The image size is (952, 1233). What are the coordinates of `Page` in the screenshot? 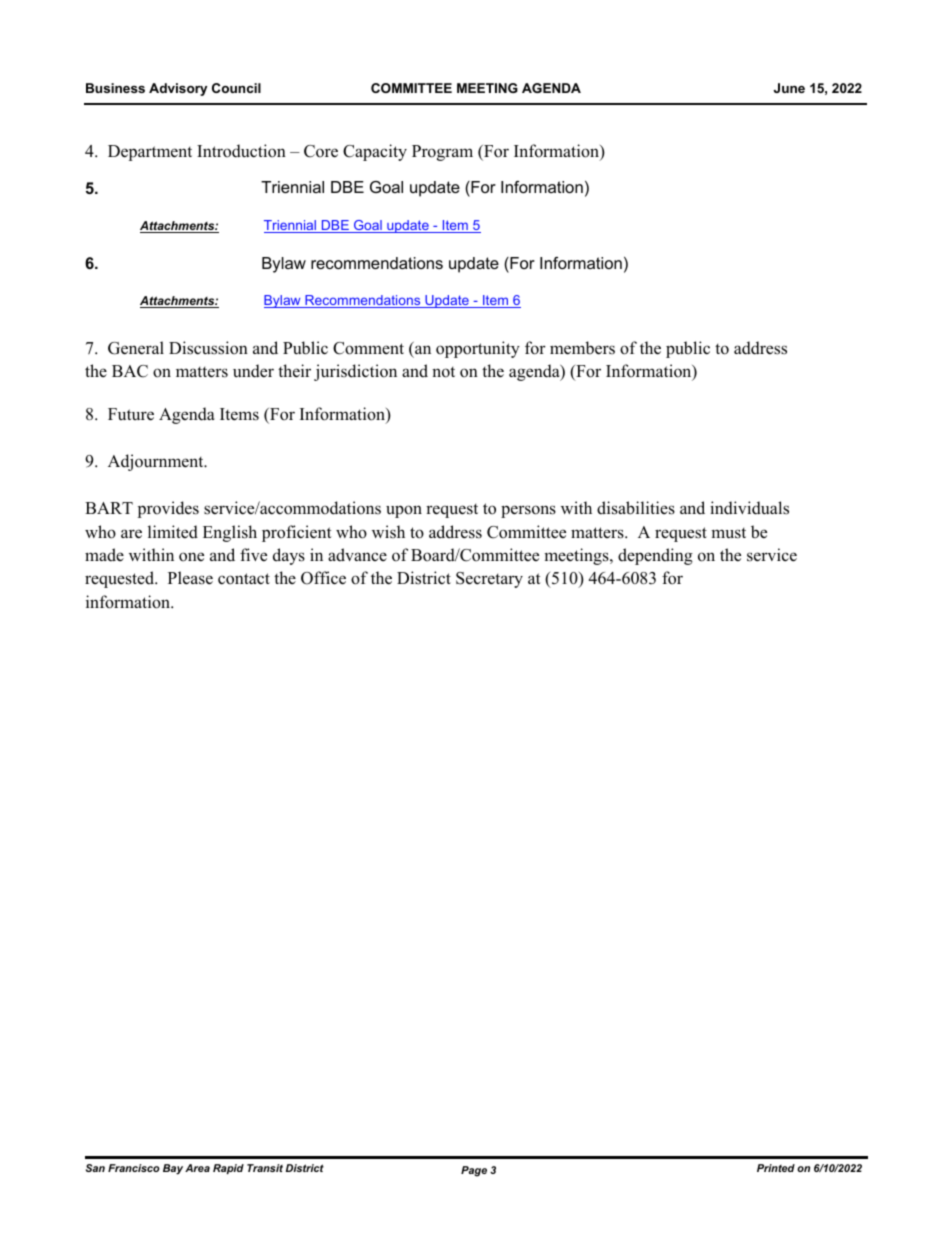 It's located at (474, 1171).
